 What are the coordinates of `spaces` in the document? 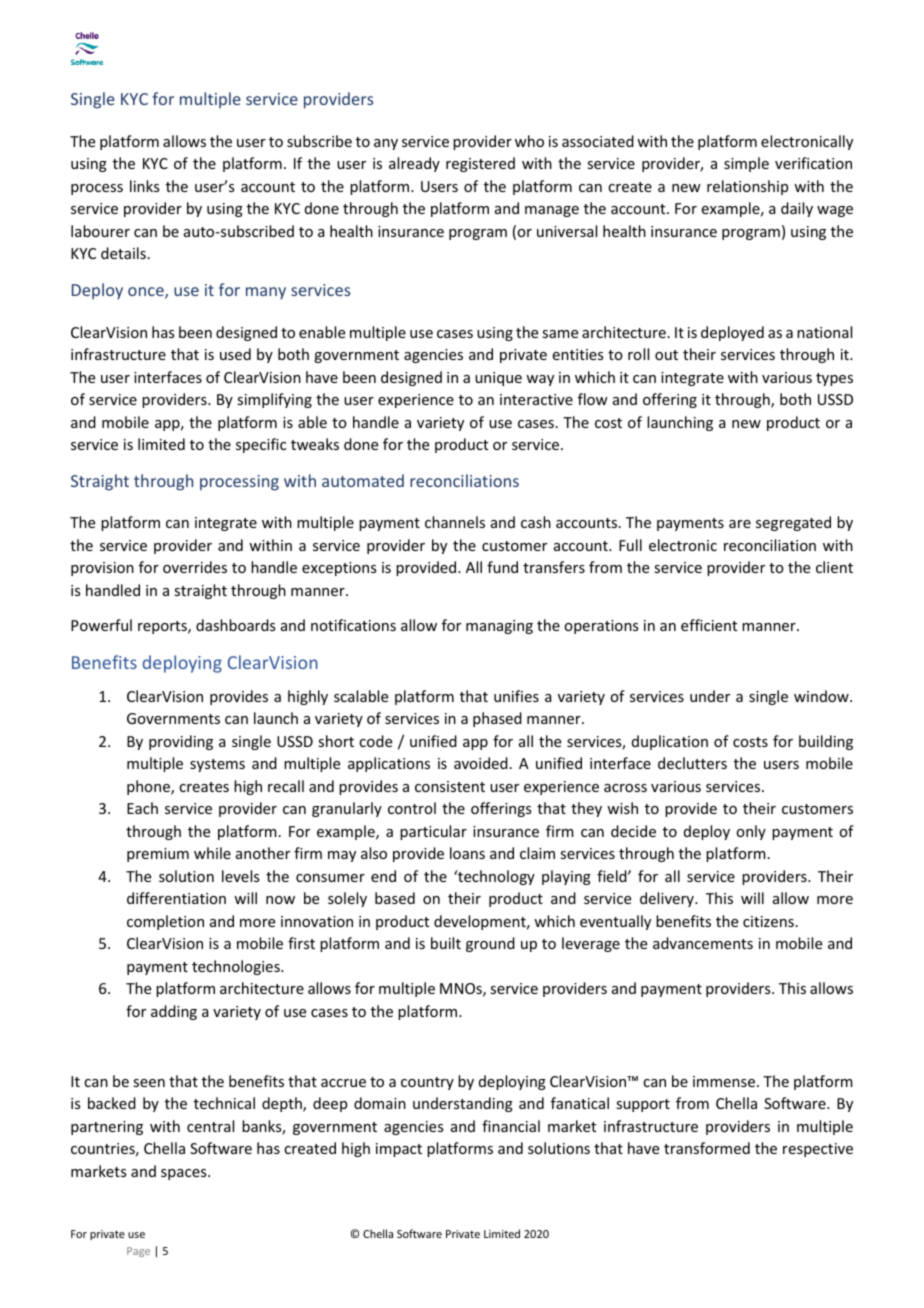 It's located at (185, 1174).
